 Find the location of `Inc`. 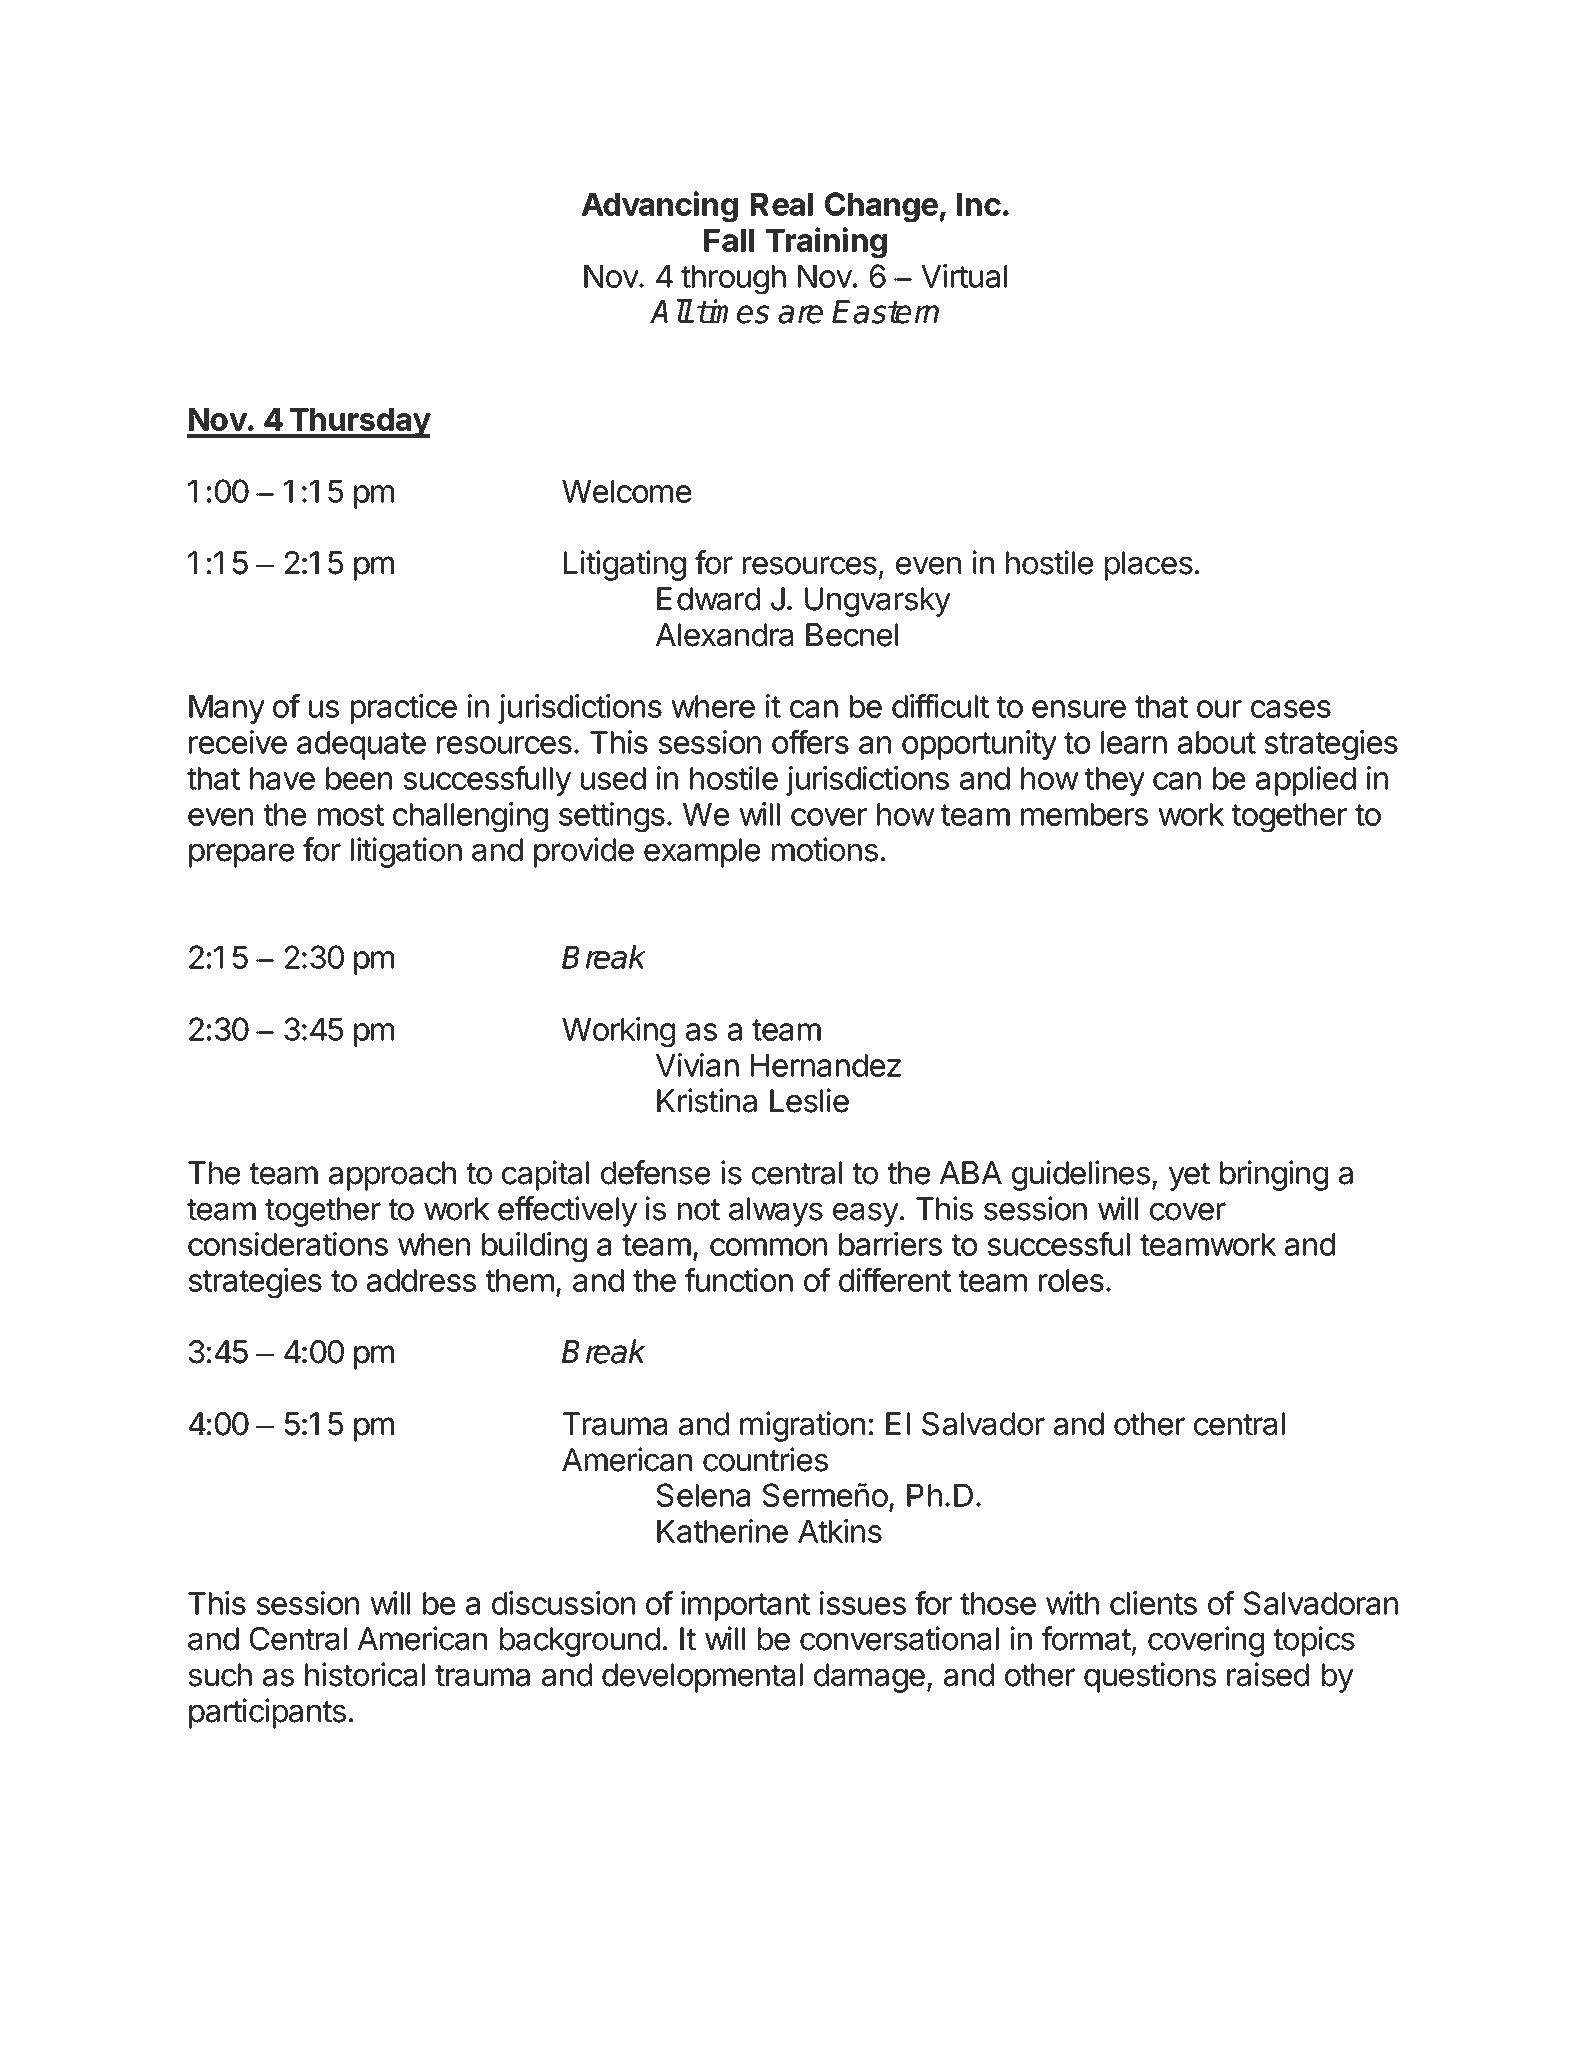

Inc is located at coordinates (979, 204).
